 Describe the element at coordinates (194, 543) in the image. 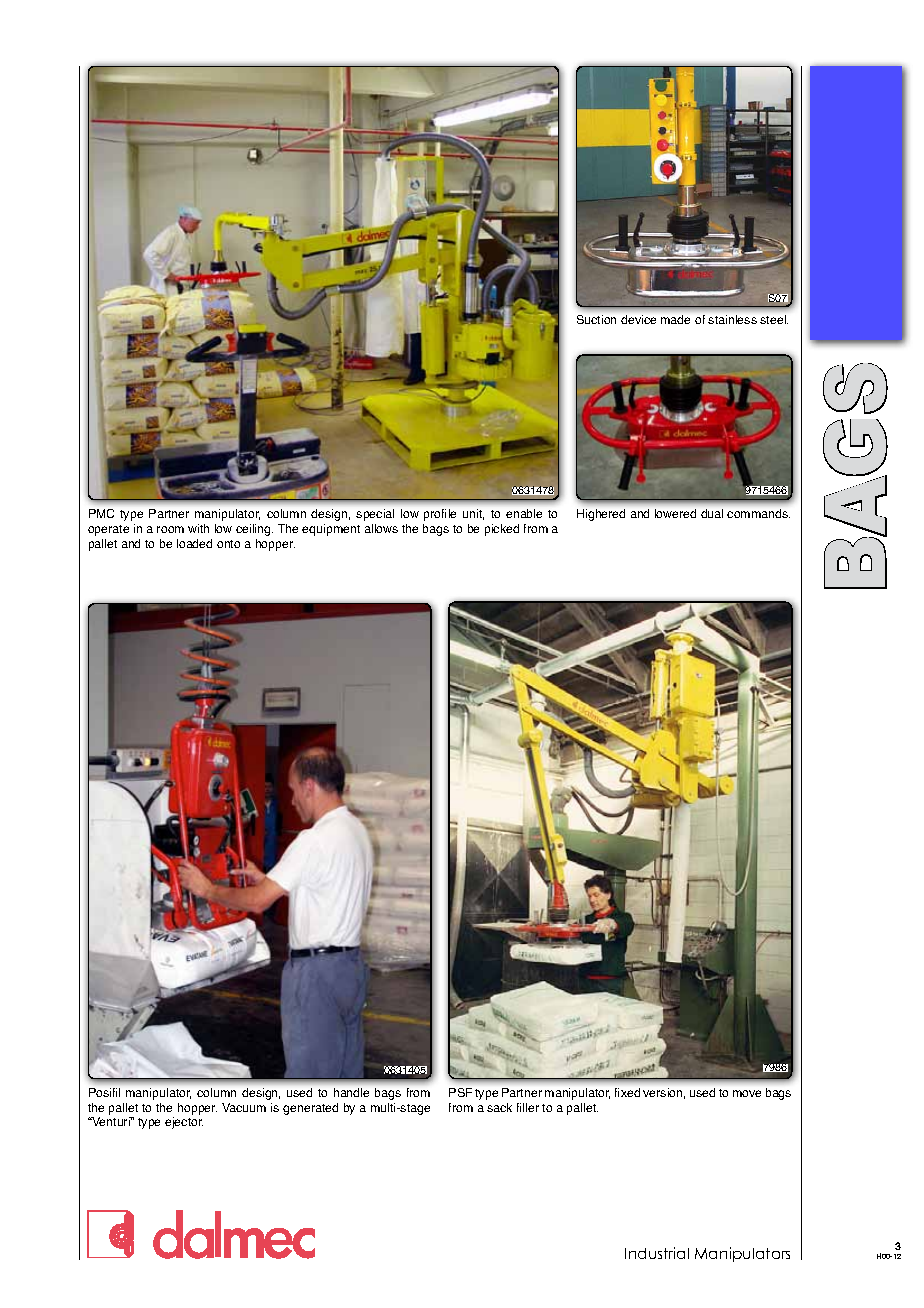

I see `loaded` at that location.
